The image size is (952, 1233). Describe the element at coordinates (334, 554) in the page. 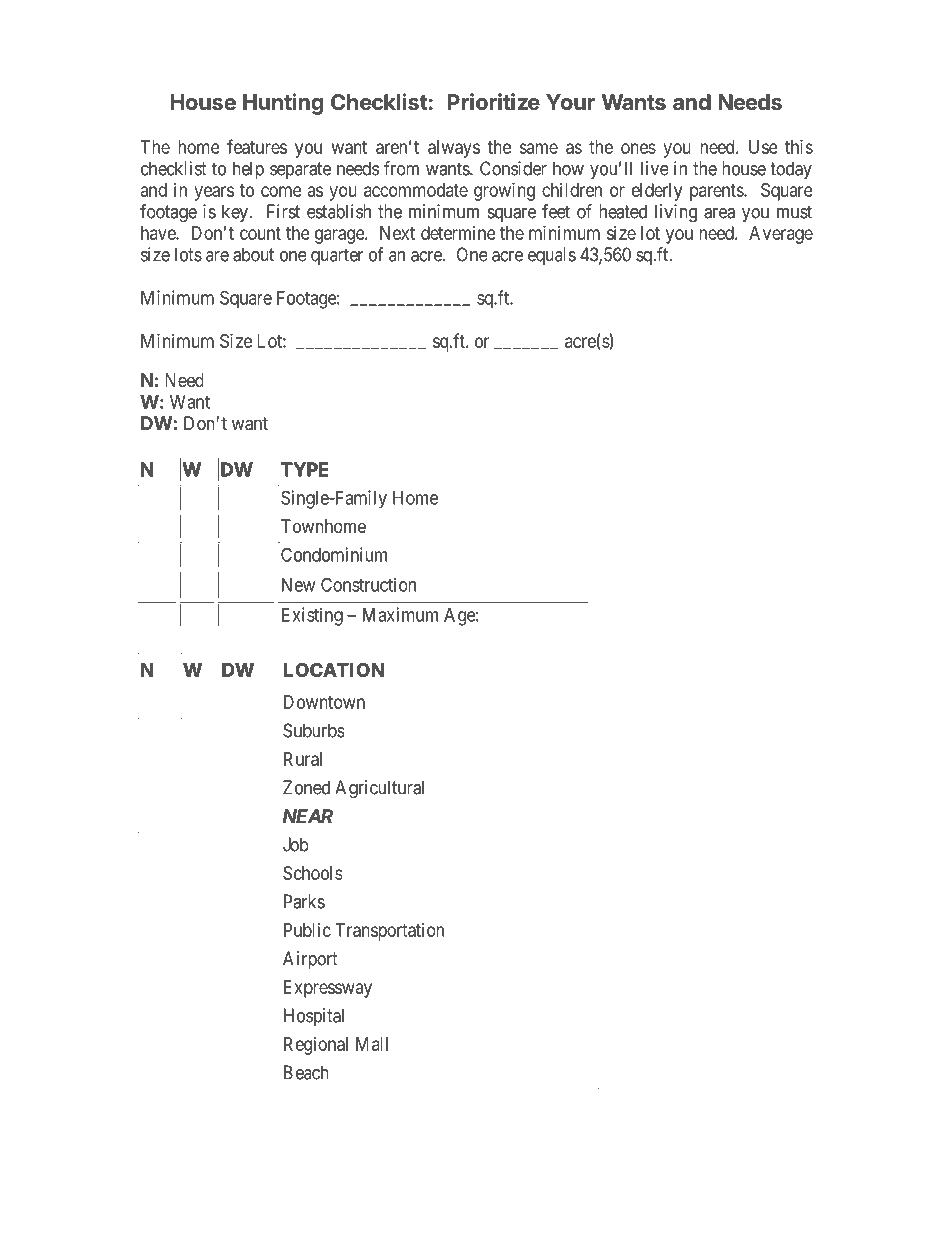

I see `Condominium` at that location.
